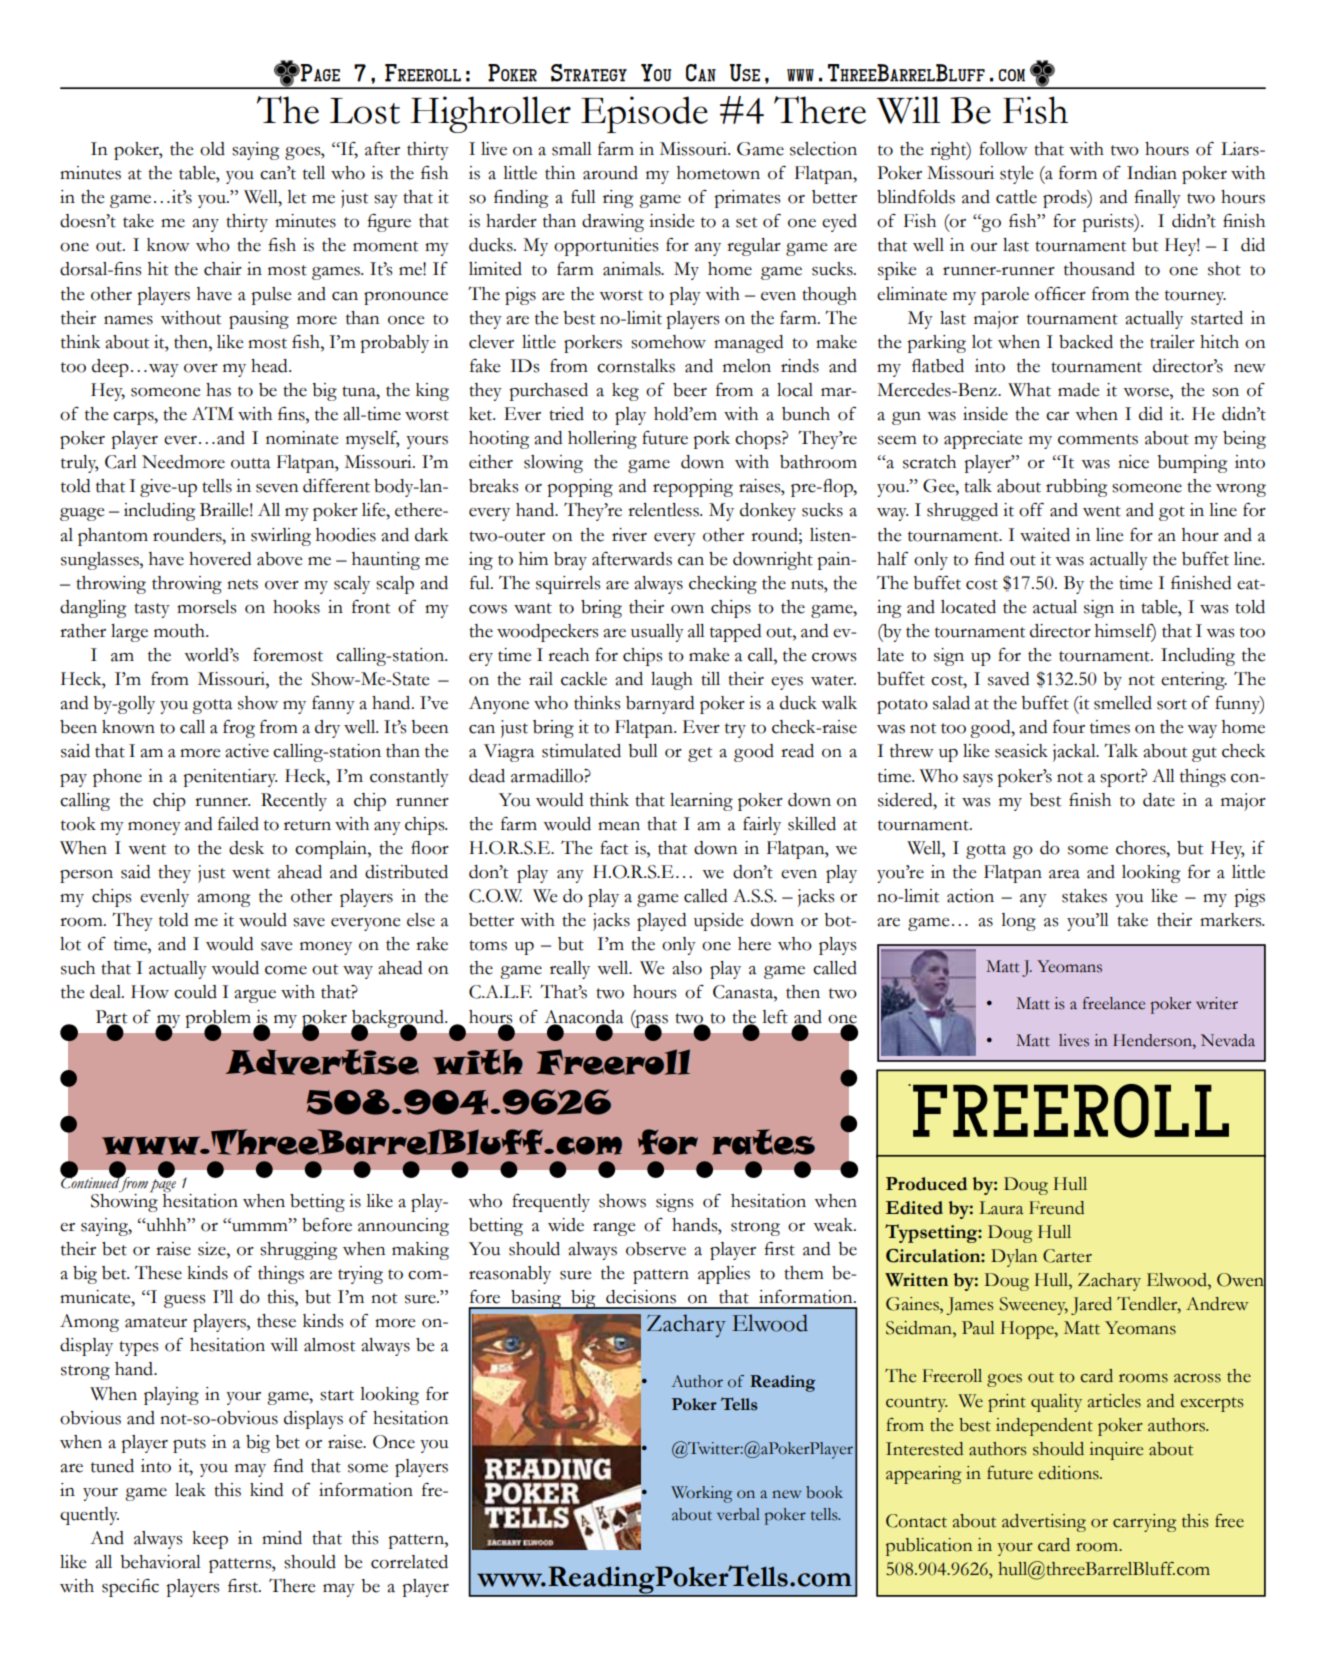 This image has height=1657, width=1326. What do you see at coordinates (1152, 173) in the image?
I see `Indian` at bounding box center [1152, 173].
